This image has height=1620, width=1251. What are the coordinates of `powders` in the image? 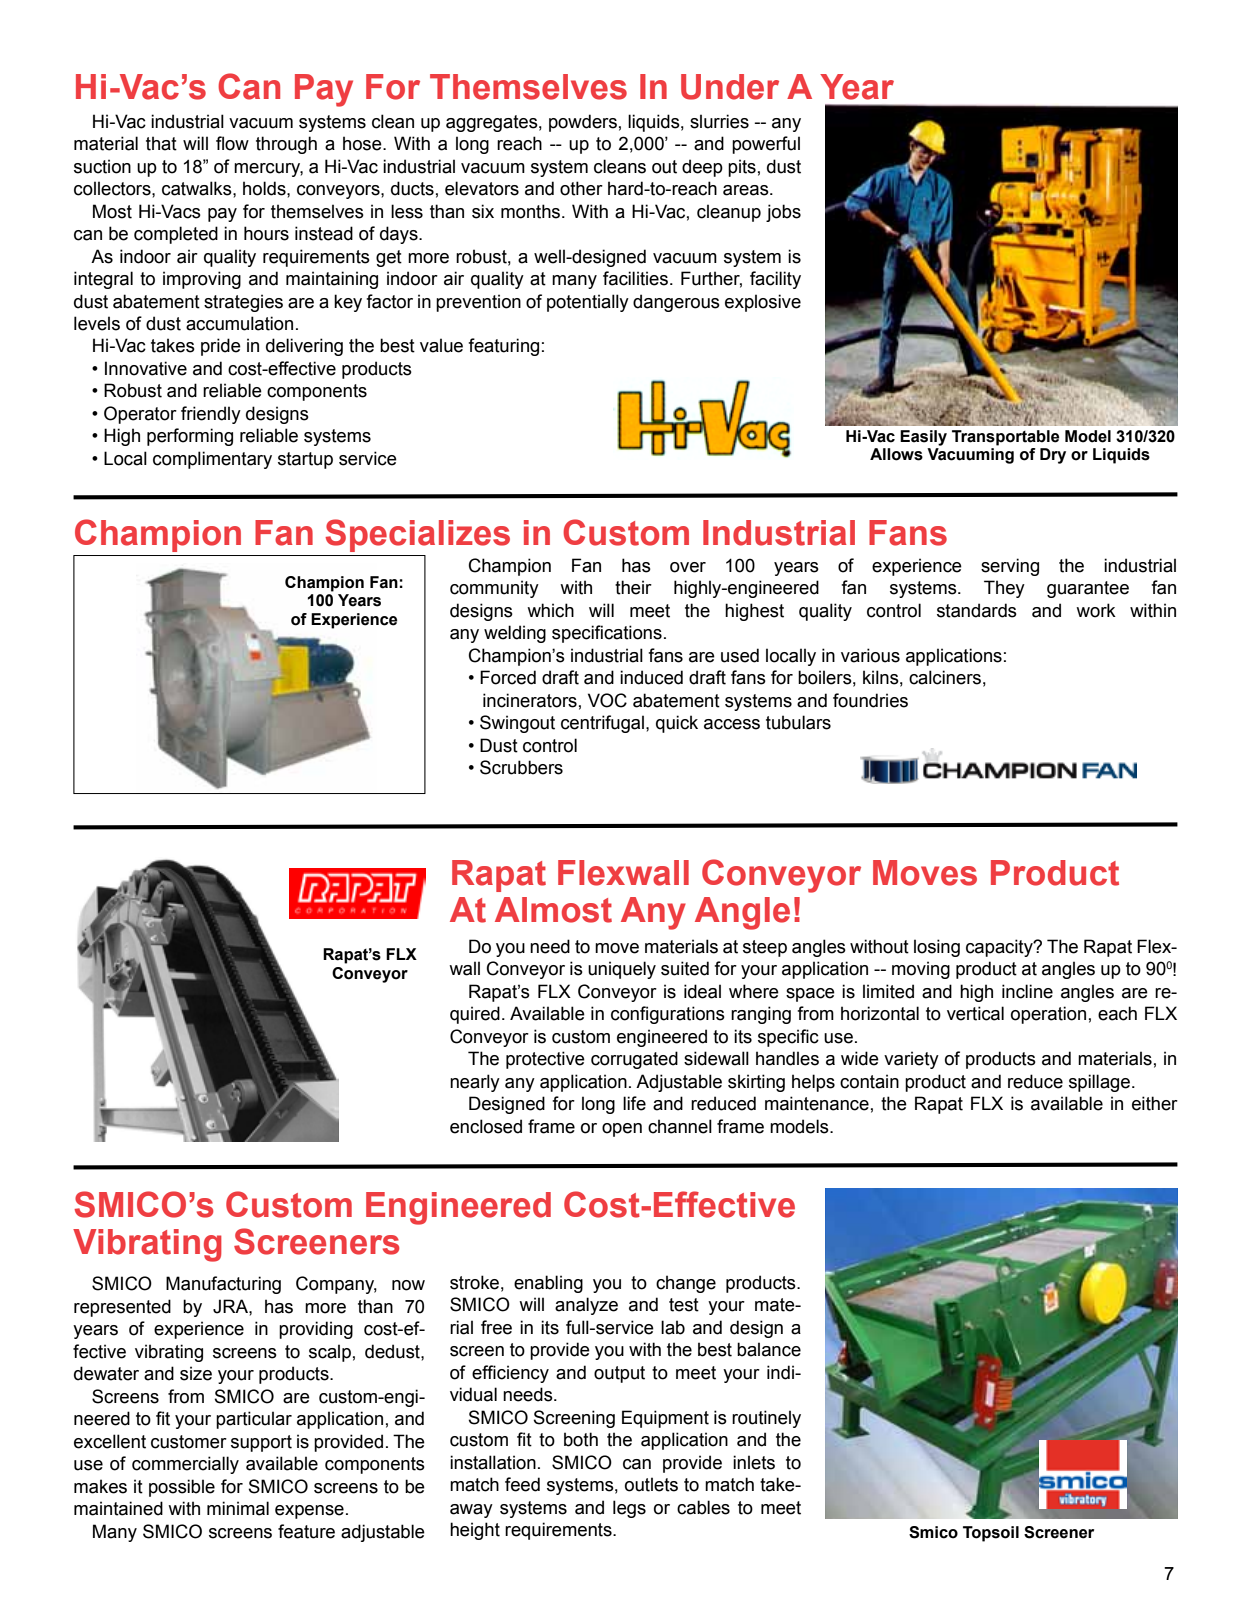 It's located at (583, 123).
